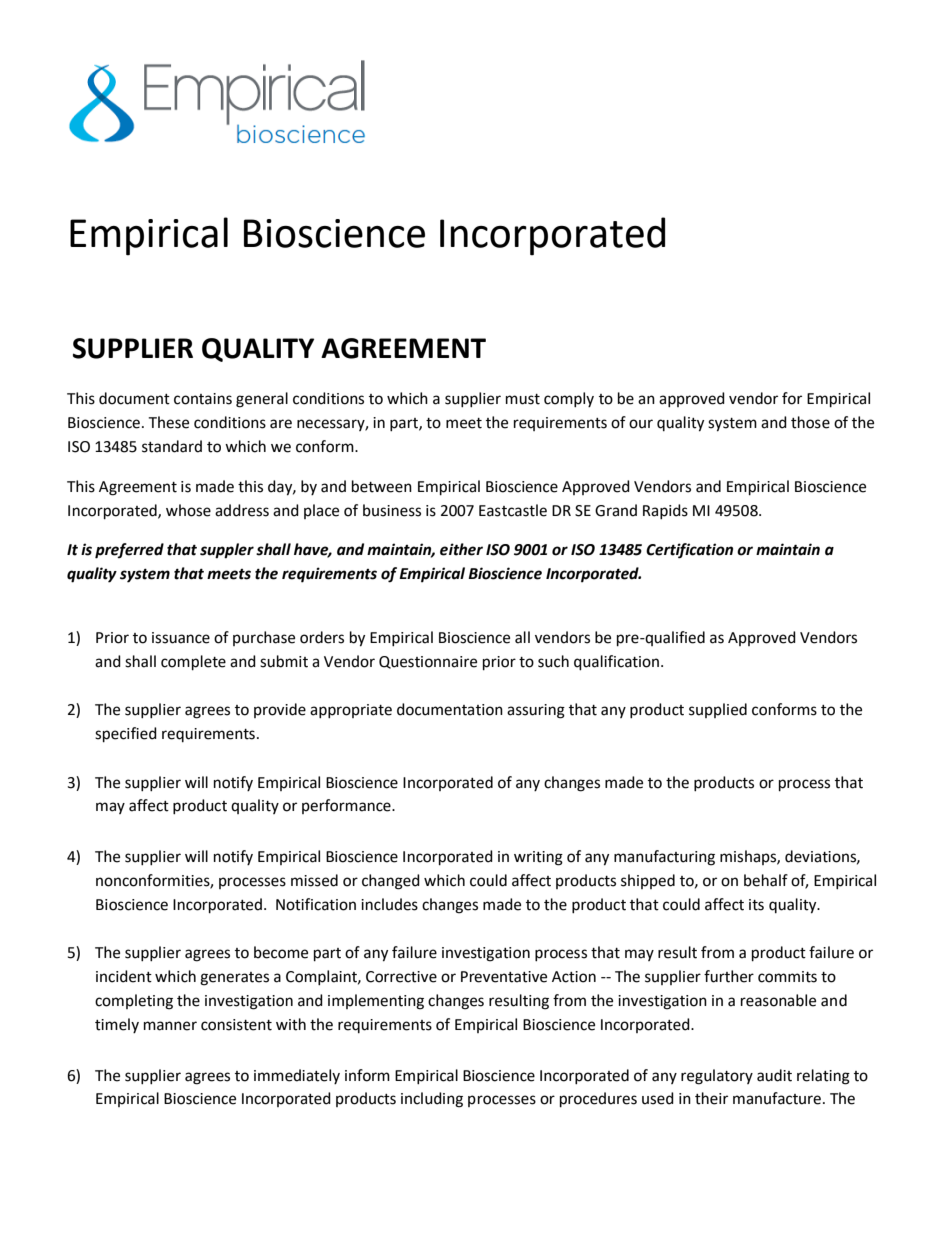 The width and height of the screenshot is (952, 1233). I want to click on supplied, so click(718, 710).
